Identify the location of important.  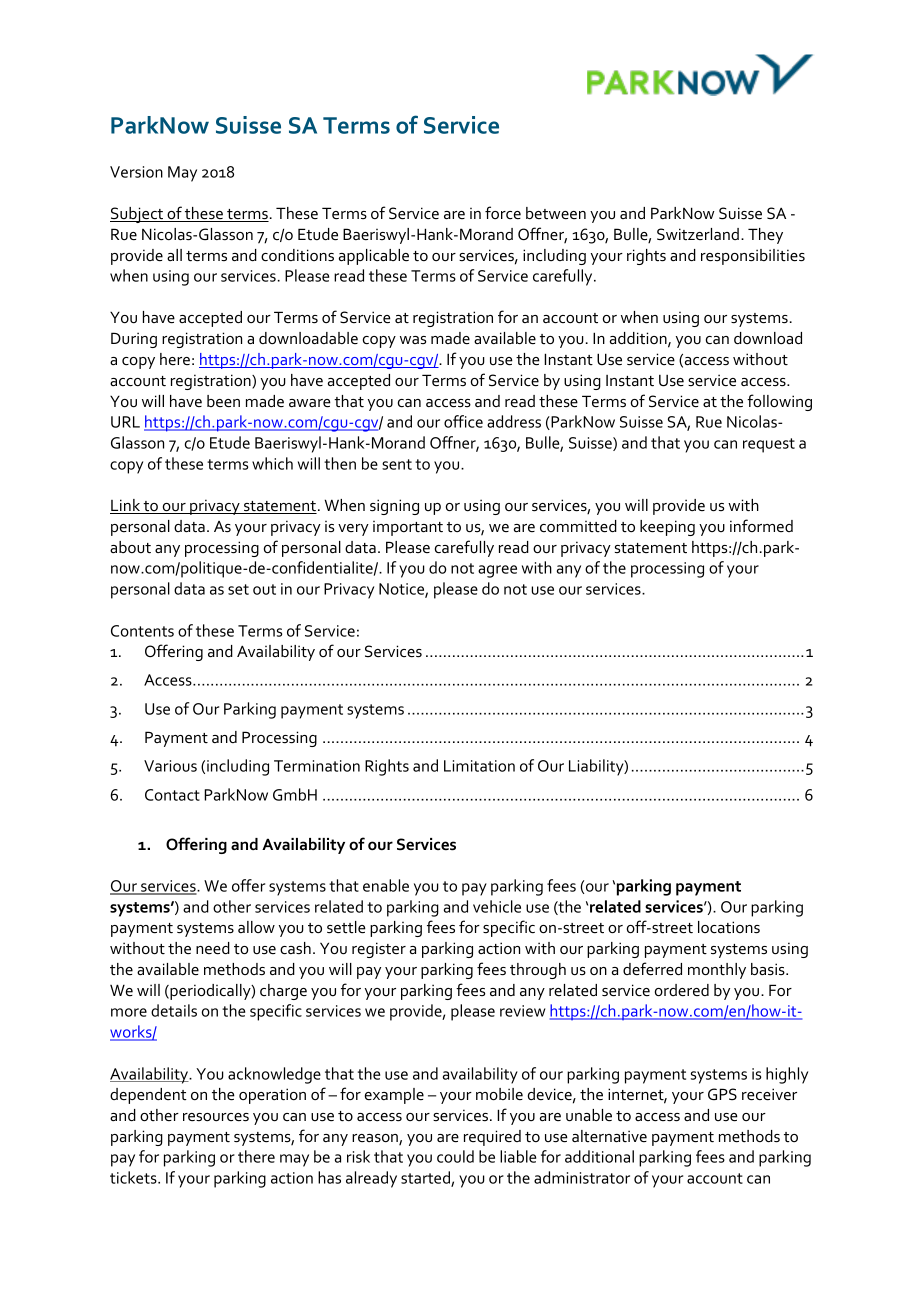
(408, 528).
